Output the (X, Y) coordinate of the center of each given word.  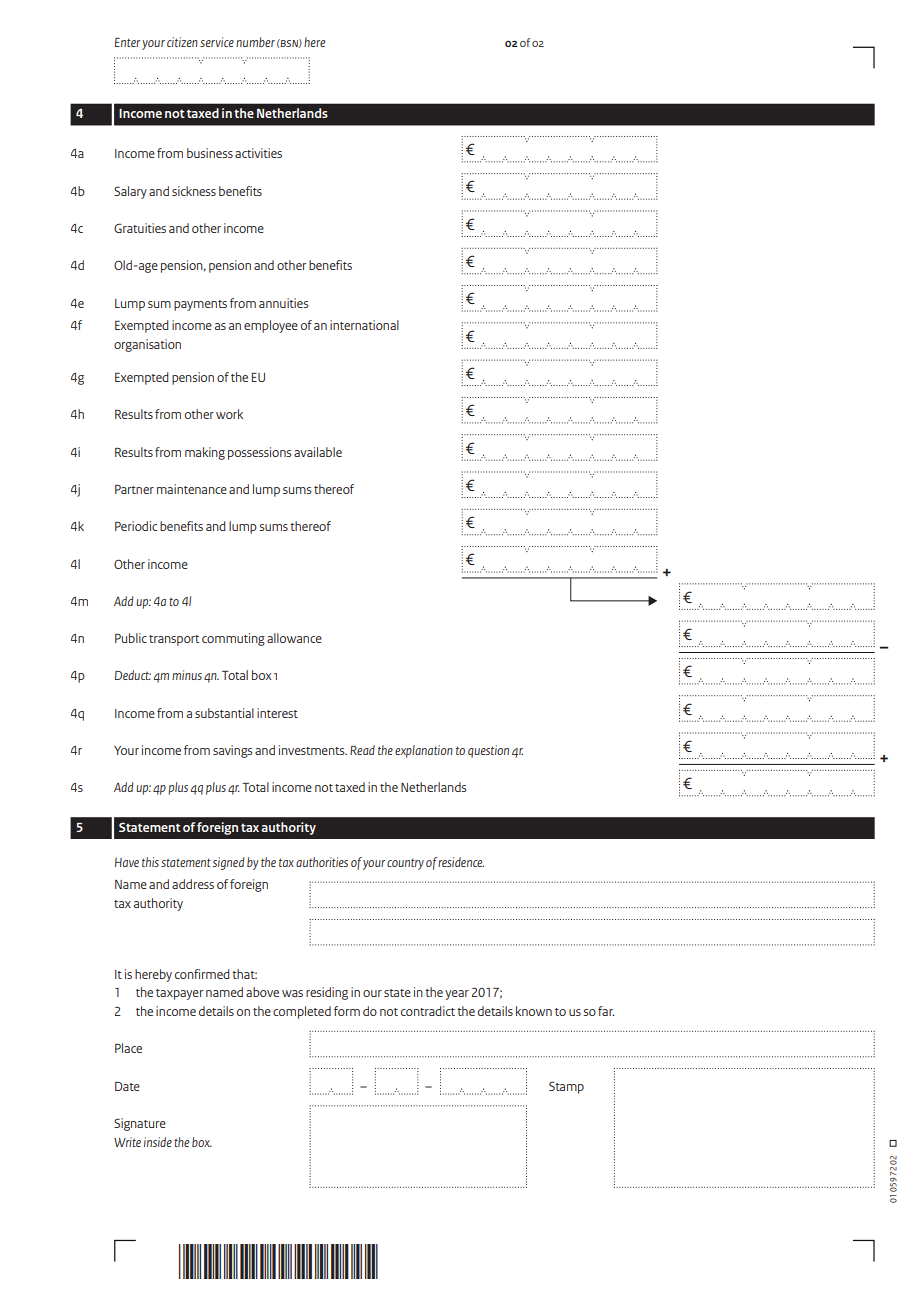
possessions (259, 453)
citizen (182, 42)
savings (232, 751)
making (205, 453)
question (488, 751)
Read (362, 750)
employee (271, 326)
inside (158, 1142)
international (364, 325)
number (255, 42)
